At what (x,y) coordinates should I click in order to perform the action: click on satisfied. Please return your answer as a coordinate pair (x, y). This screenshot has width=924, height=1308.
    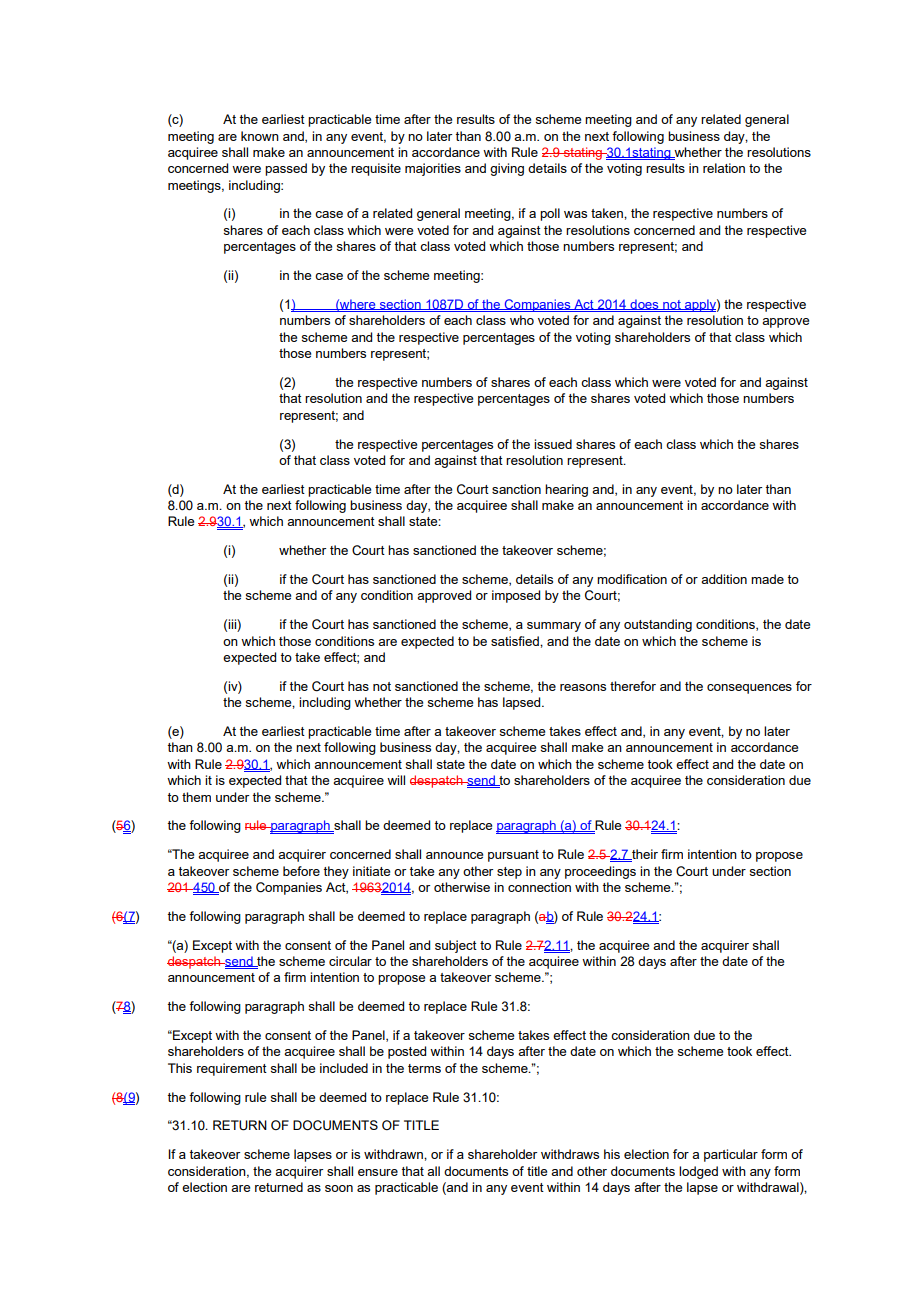
    Looking at the image, I should click on (516, 641).
